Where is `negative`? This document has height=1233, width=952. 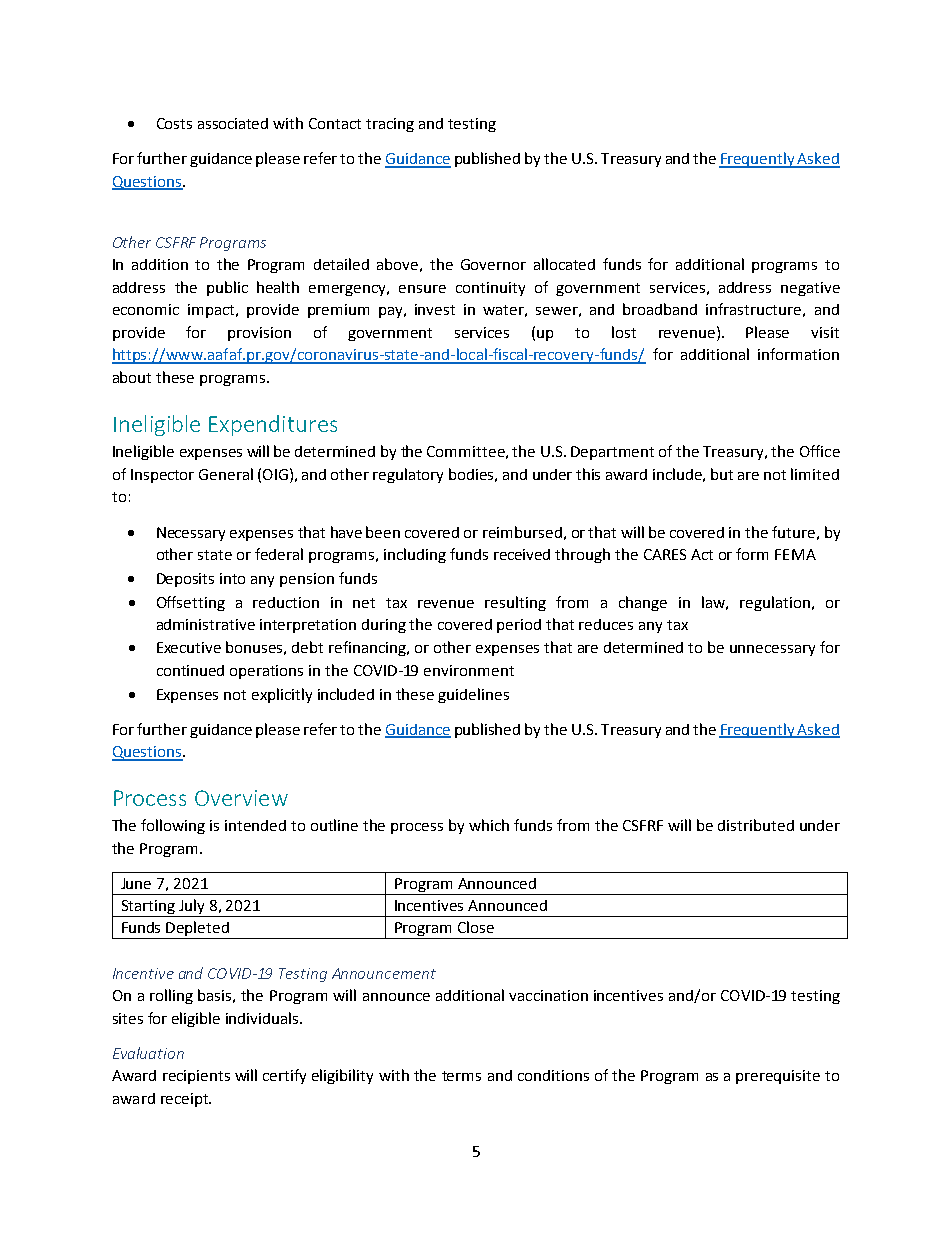 negative is located at coordinates (810, 289).
